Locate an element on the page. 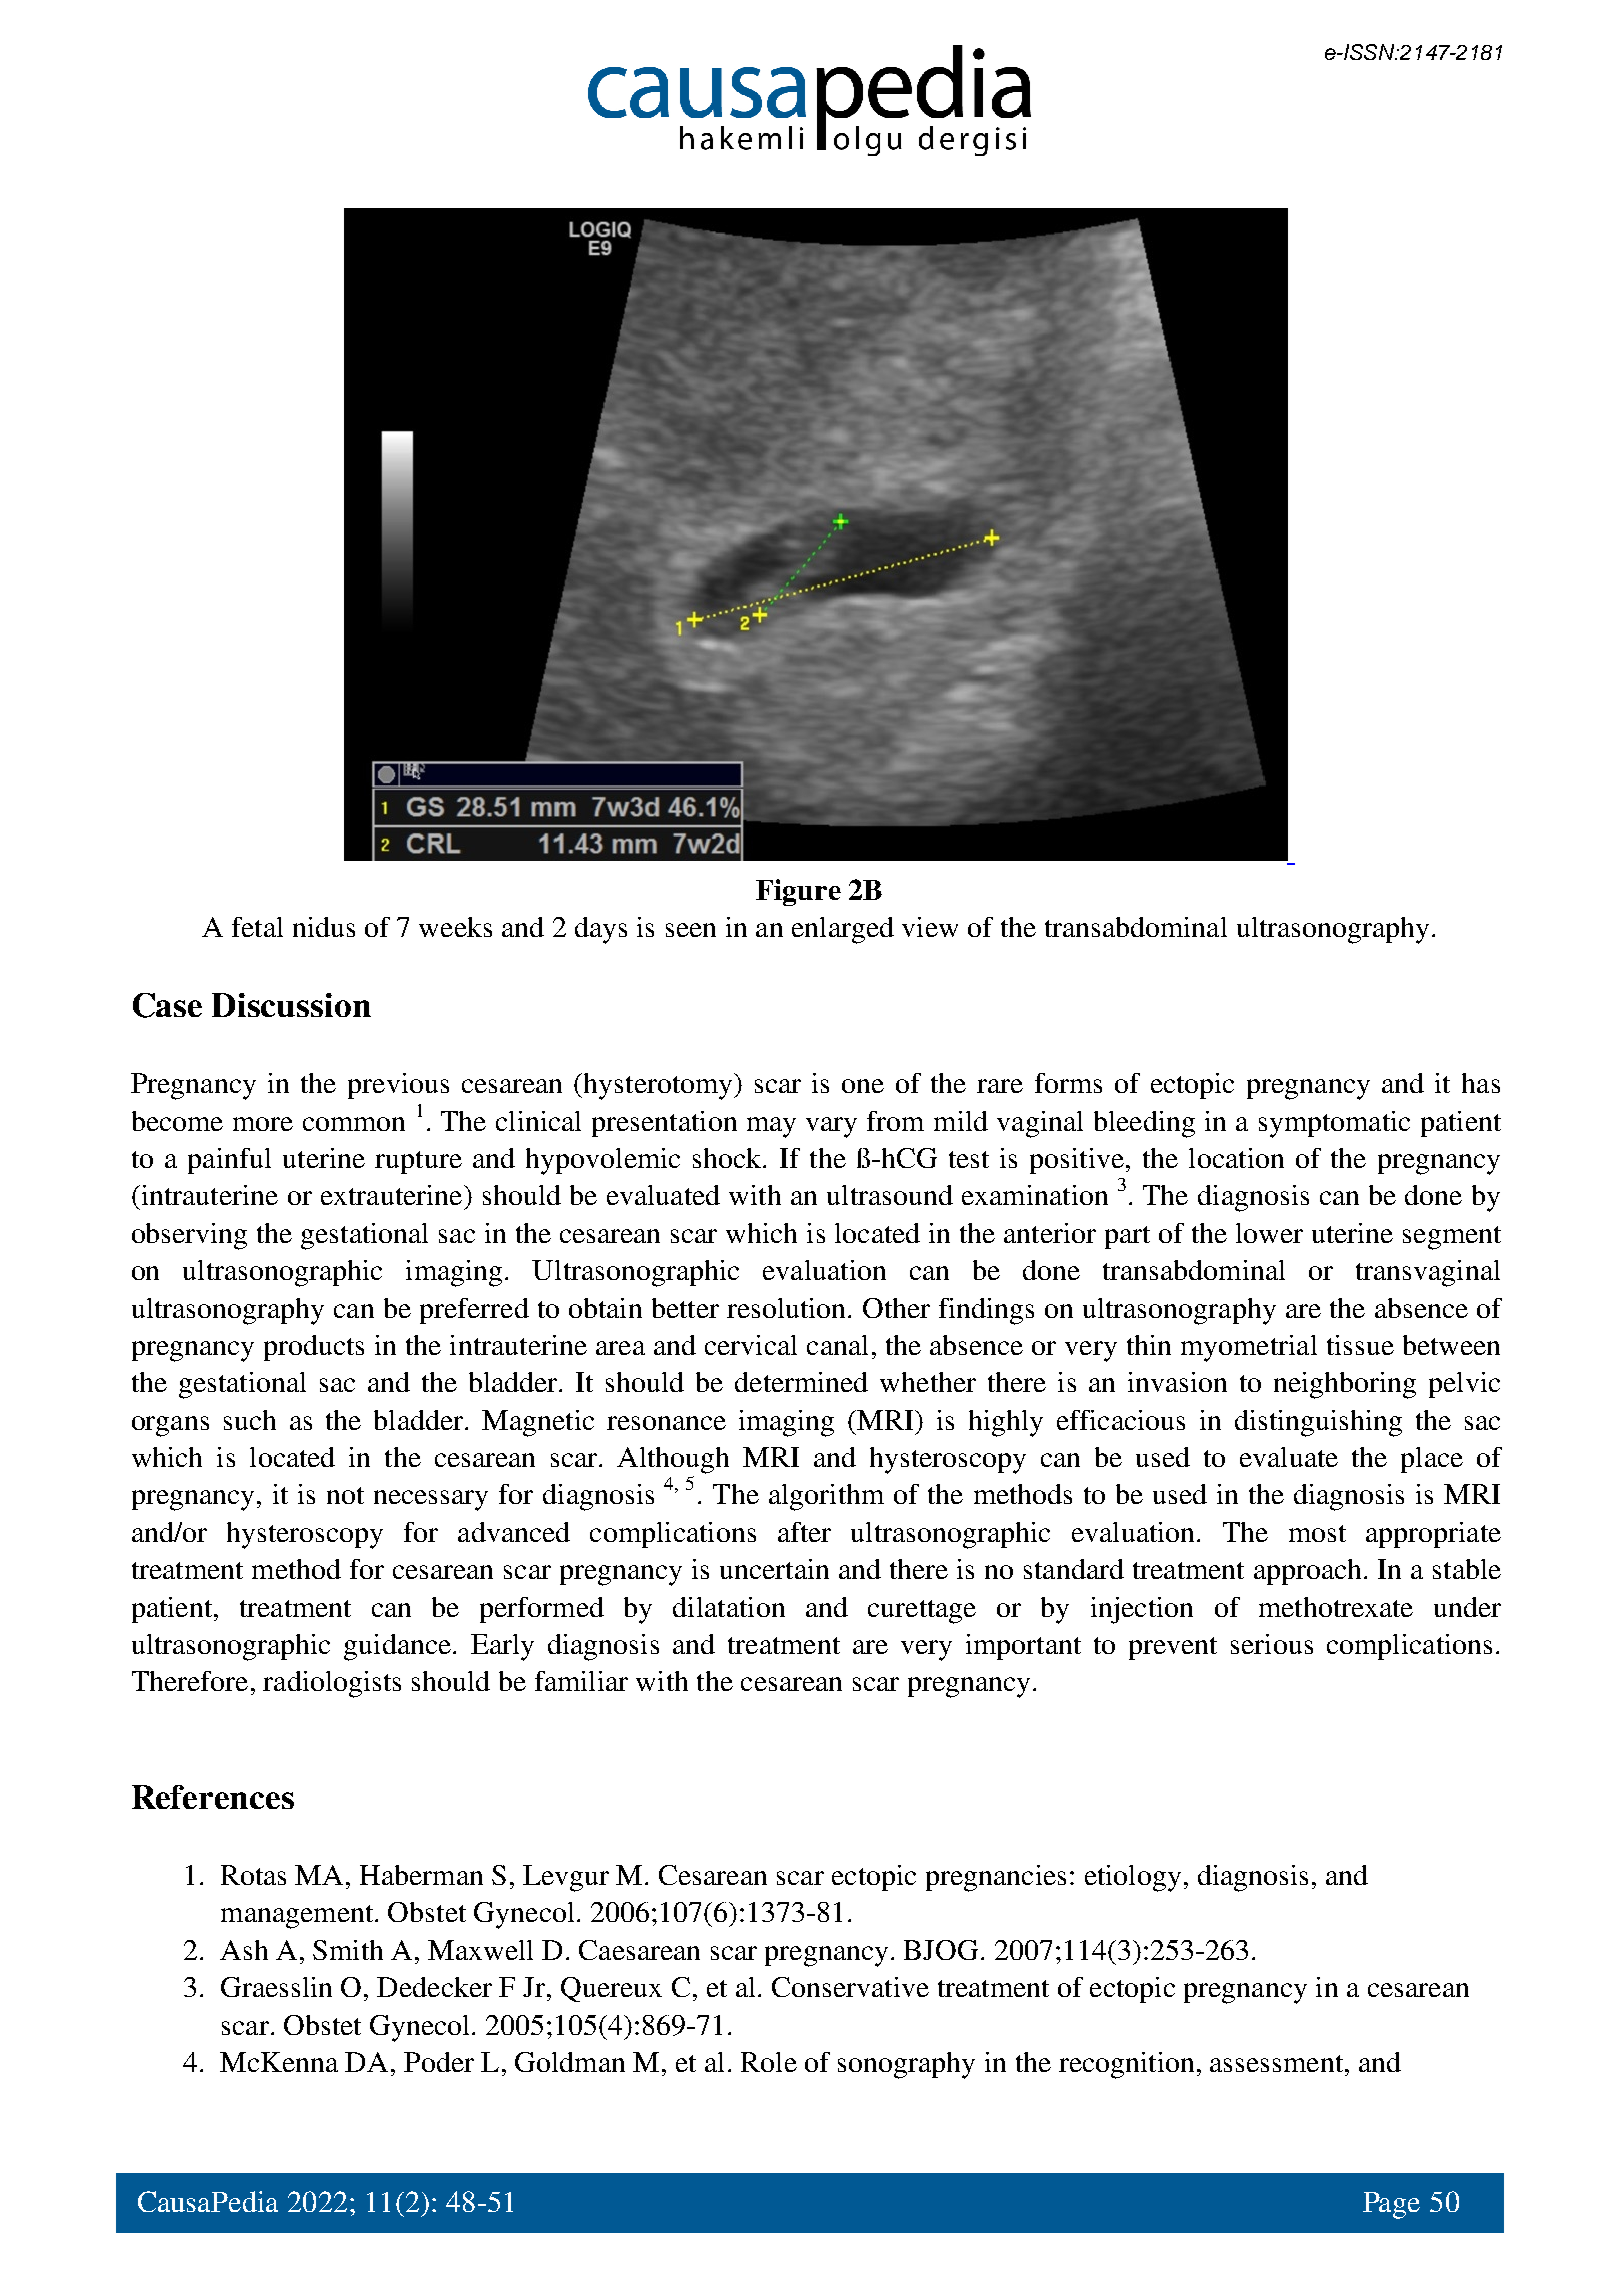 The width and height of the page is (1619, 2289). Poder is located at coordinates (439, 2062).
